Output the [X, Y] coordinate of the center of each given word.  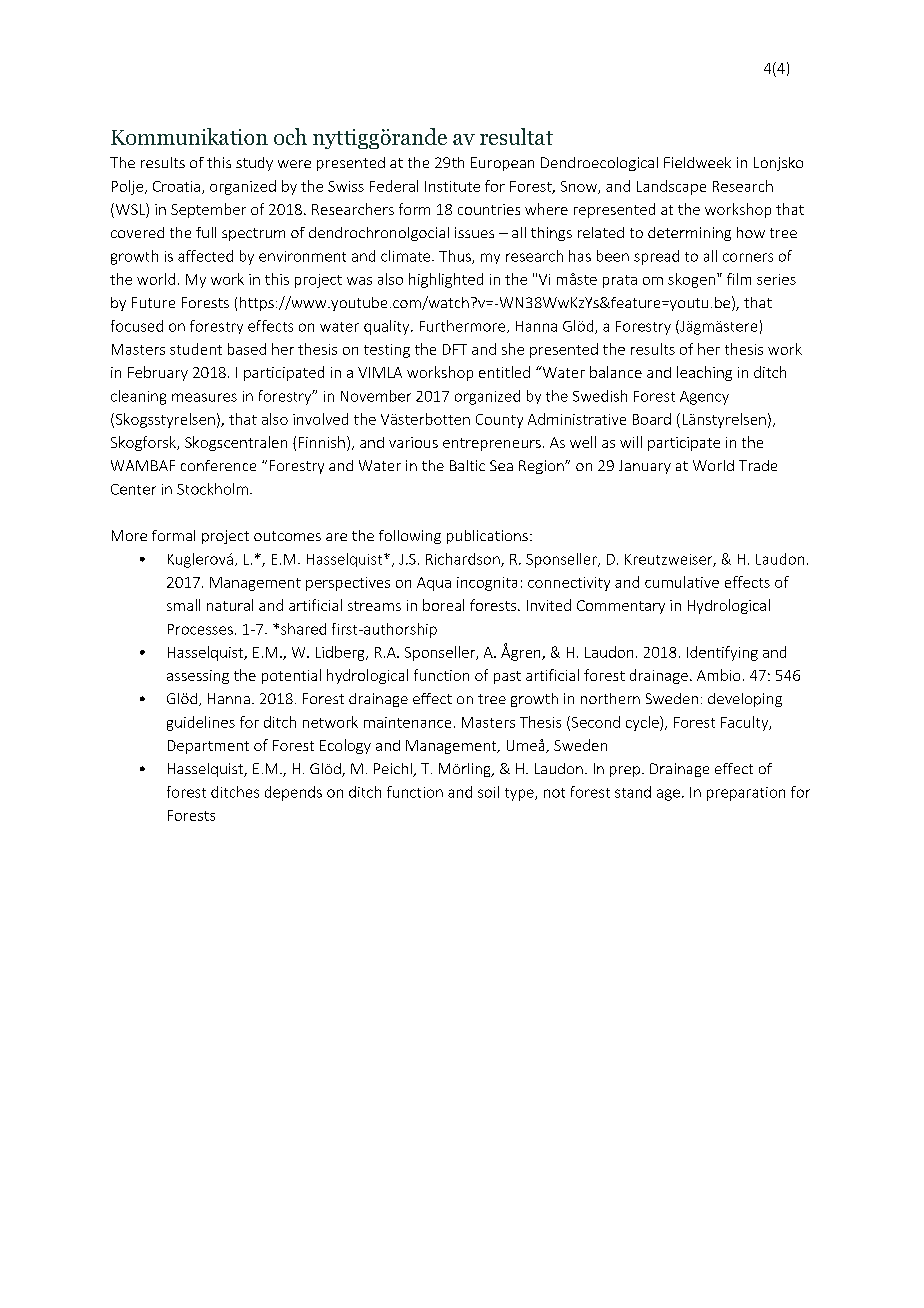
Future [153, 302]
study [254, 164]
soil [488, 792]
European [502, 164]
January [645, 467]
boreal [443, 605]
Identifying [722, 653]
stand [633, 792]
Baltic [467, 465]
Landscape [671, 187]
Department [208, 747]
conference [218, 465]
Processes [200, 629]
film [739, 279]
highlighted [446, 280]
